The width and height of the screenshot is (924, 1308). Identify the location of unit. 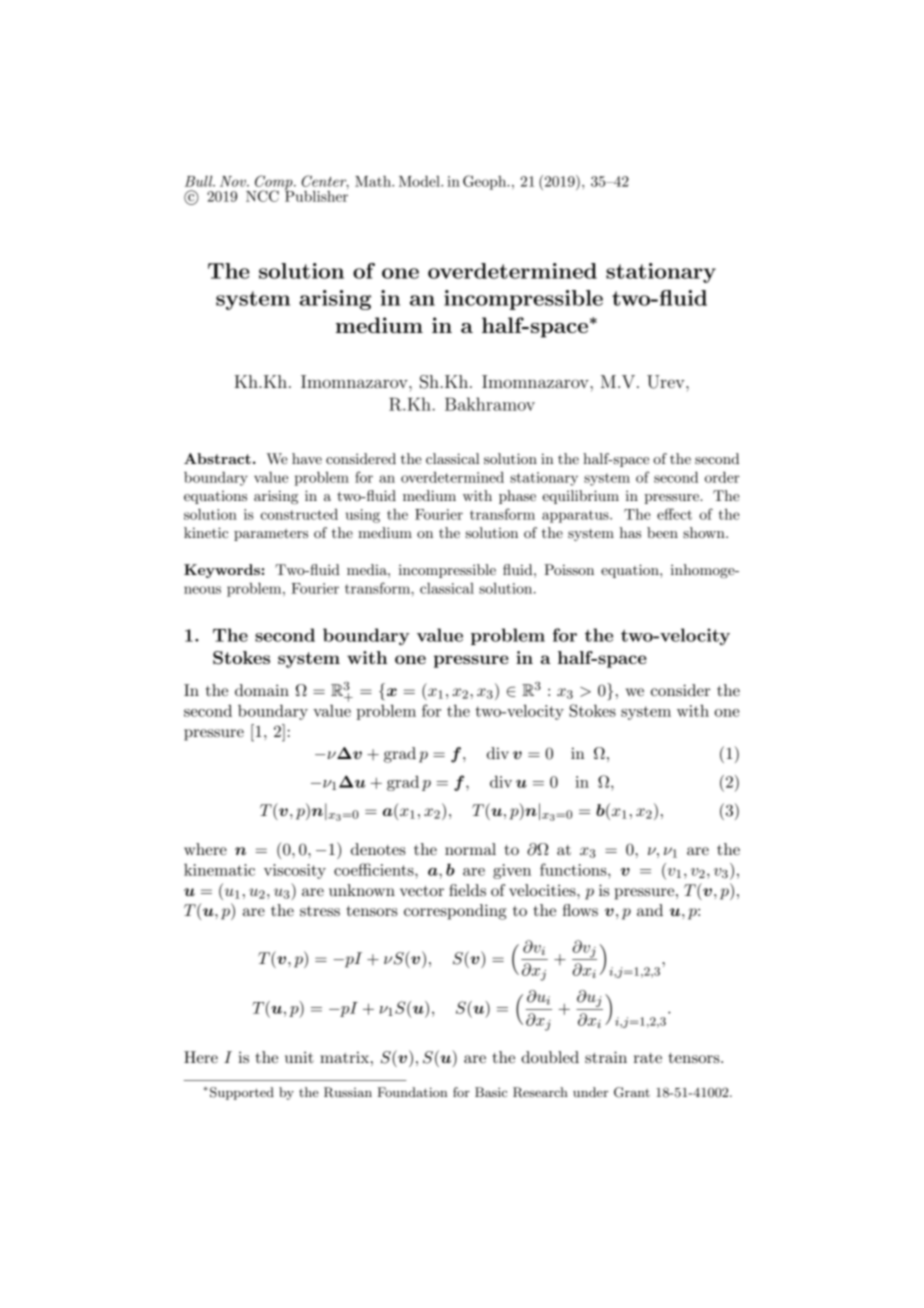
(299, 1057).
